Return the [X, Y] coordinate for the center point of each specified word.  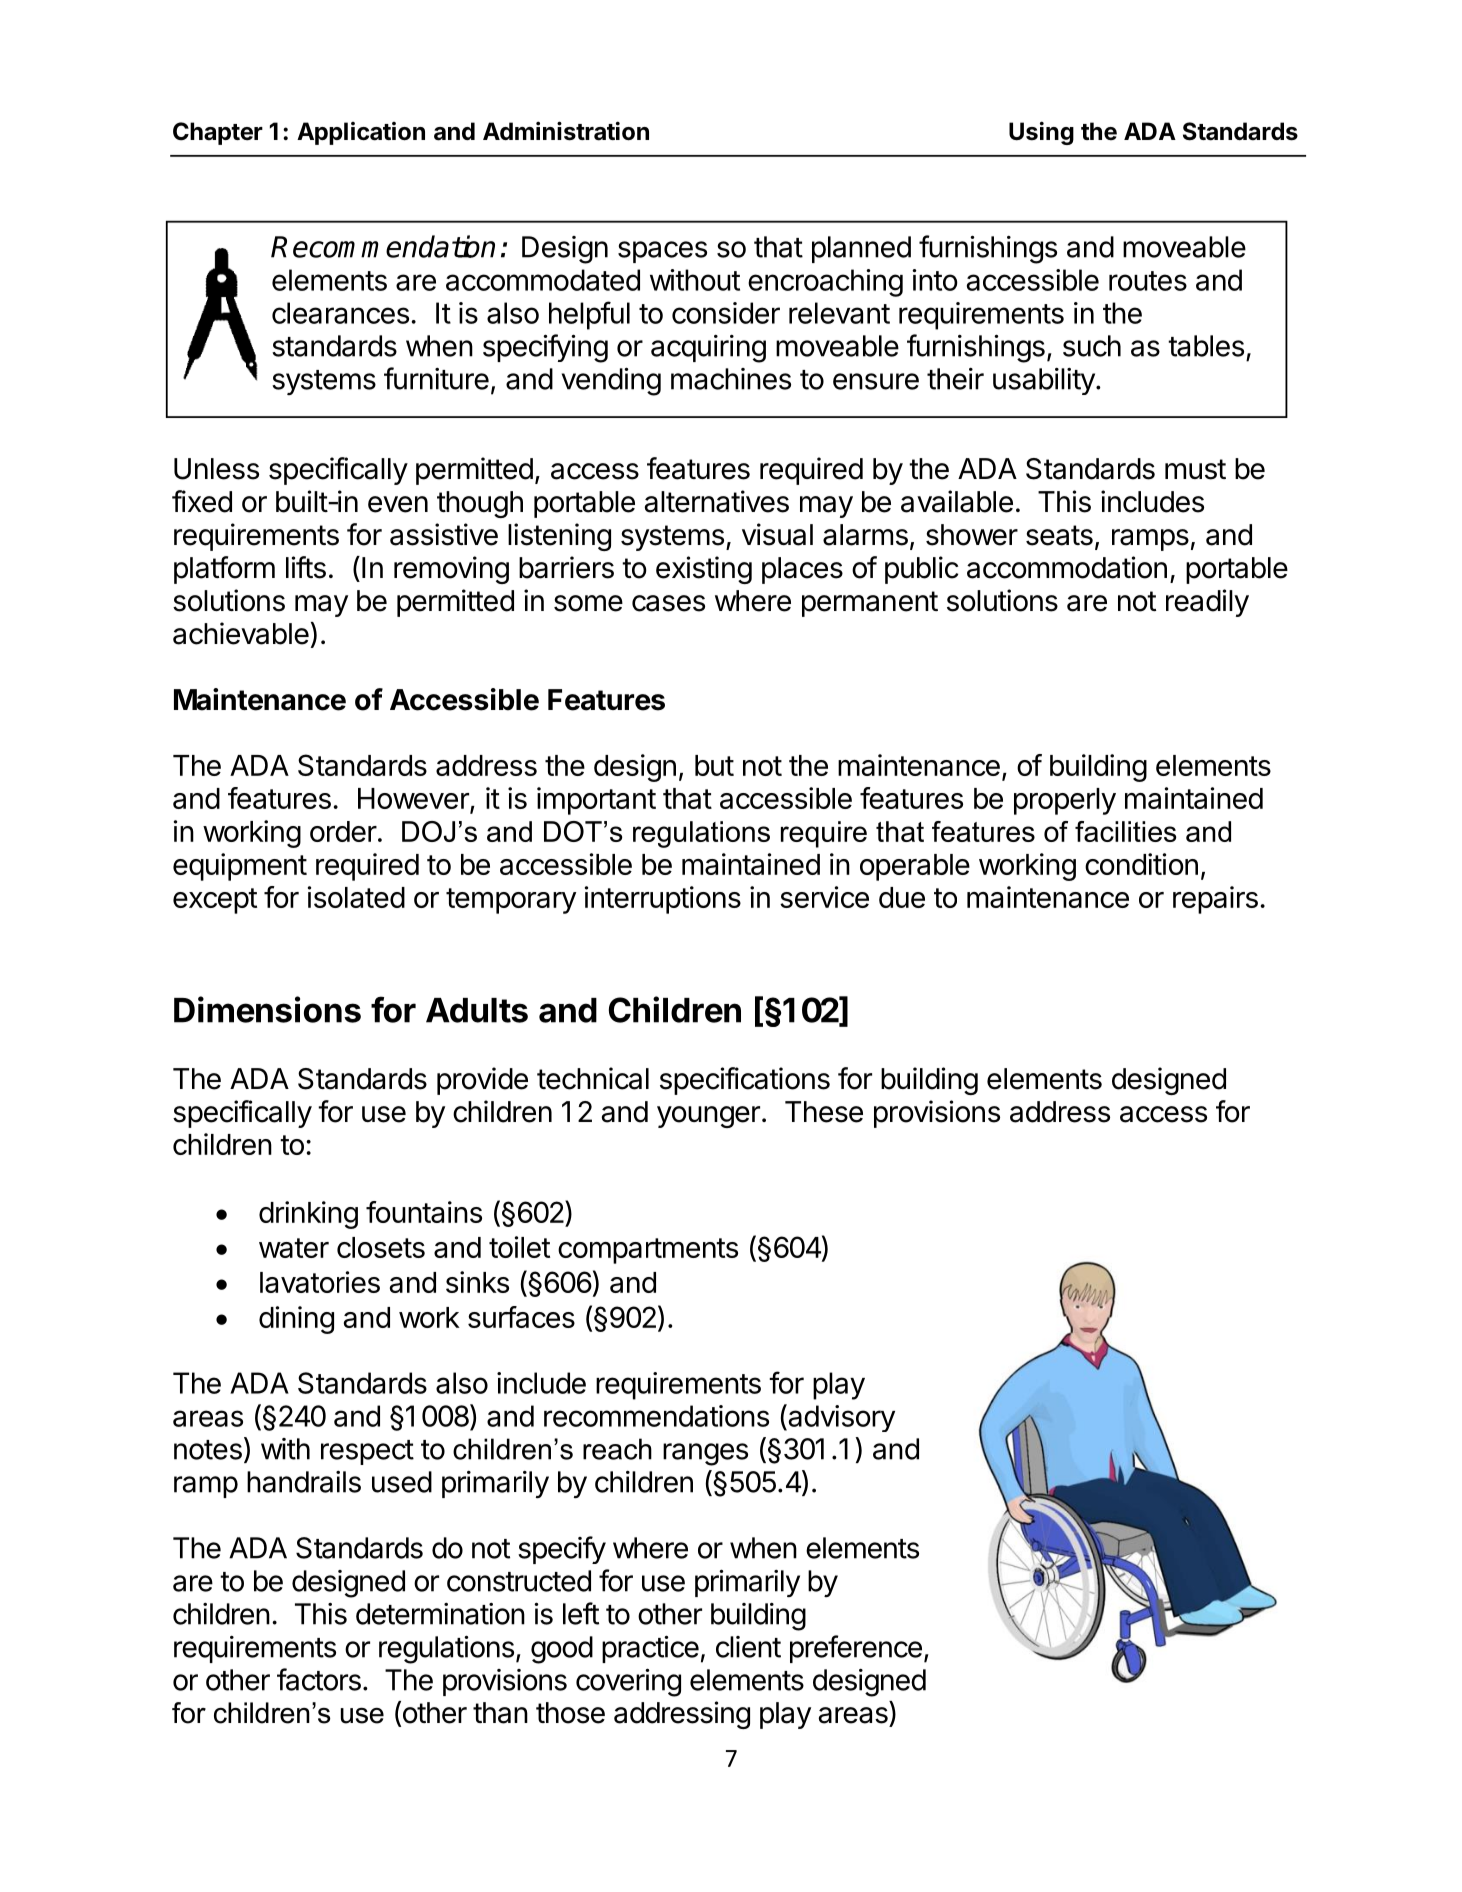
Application [361, 133]
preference [856, 1649]
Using [1041, 133]
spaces [662, 252]
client [748, 1647]
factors [319, 1679]
